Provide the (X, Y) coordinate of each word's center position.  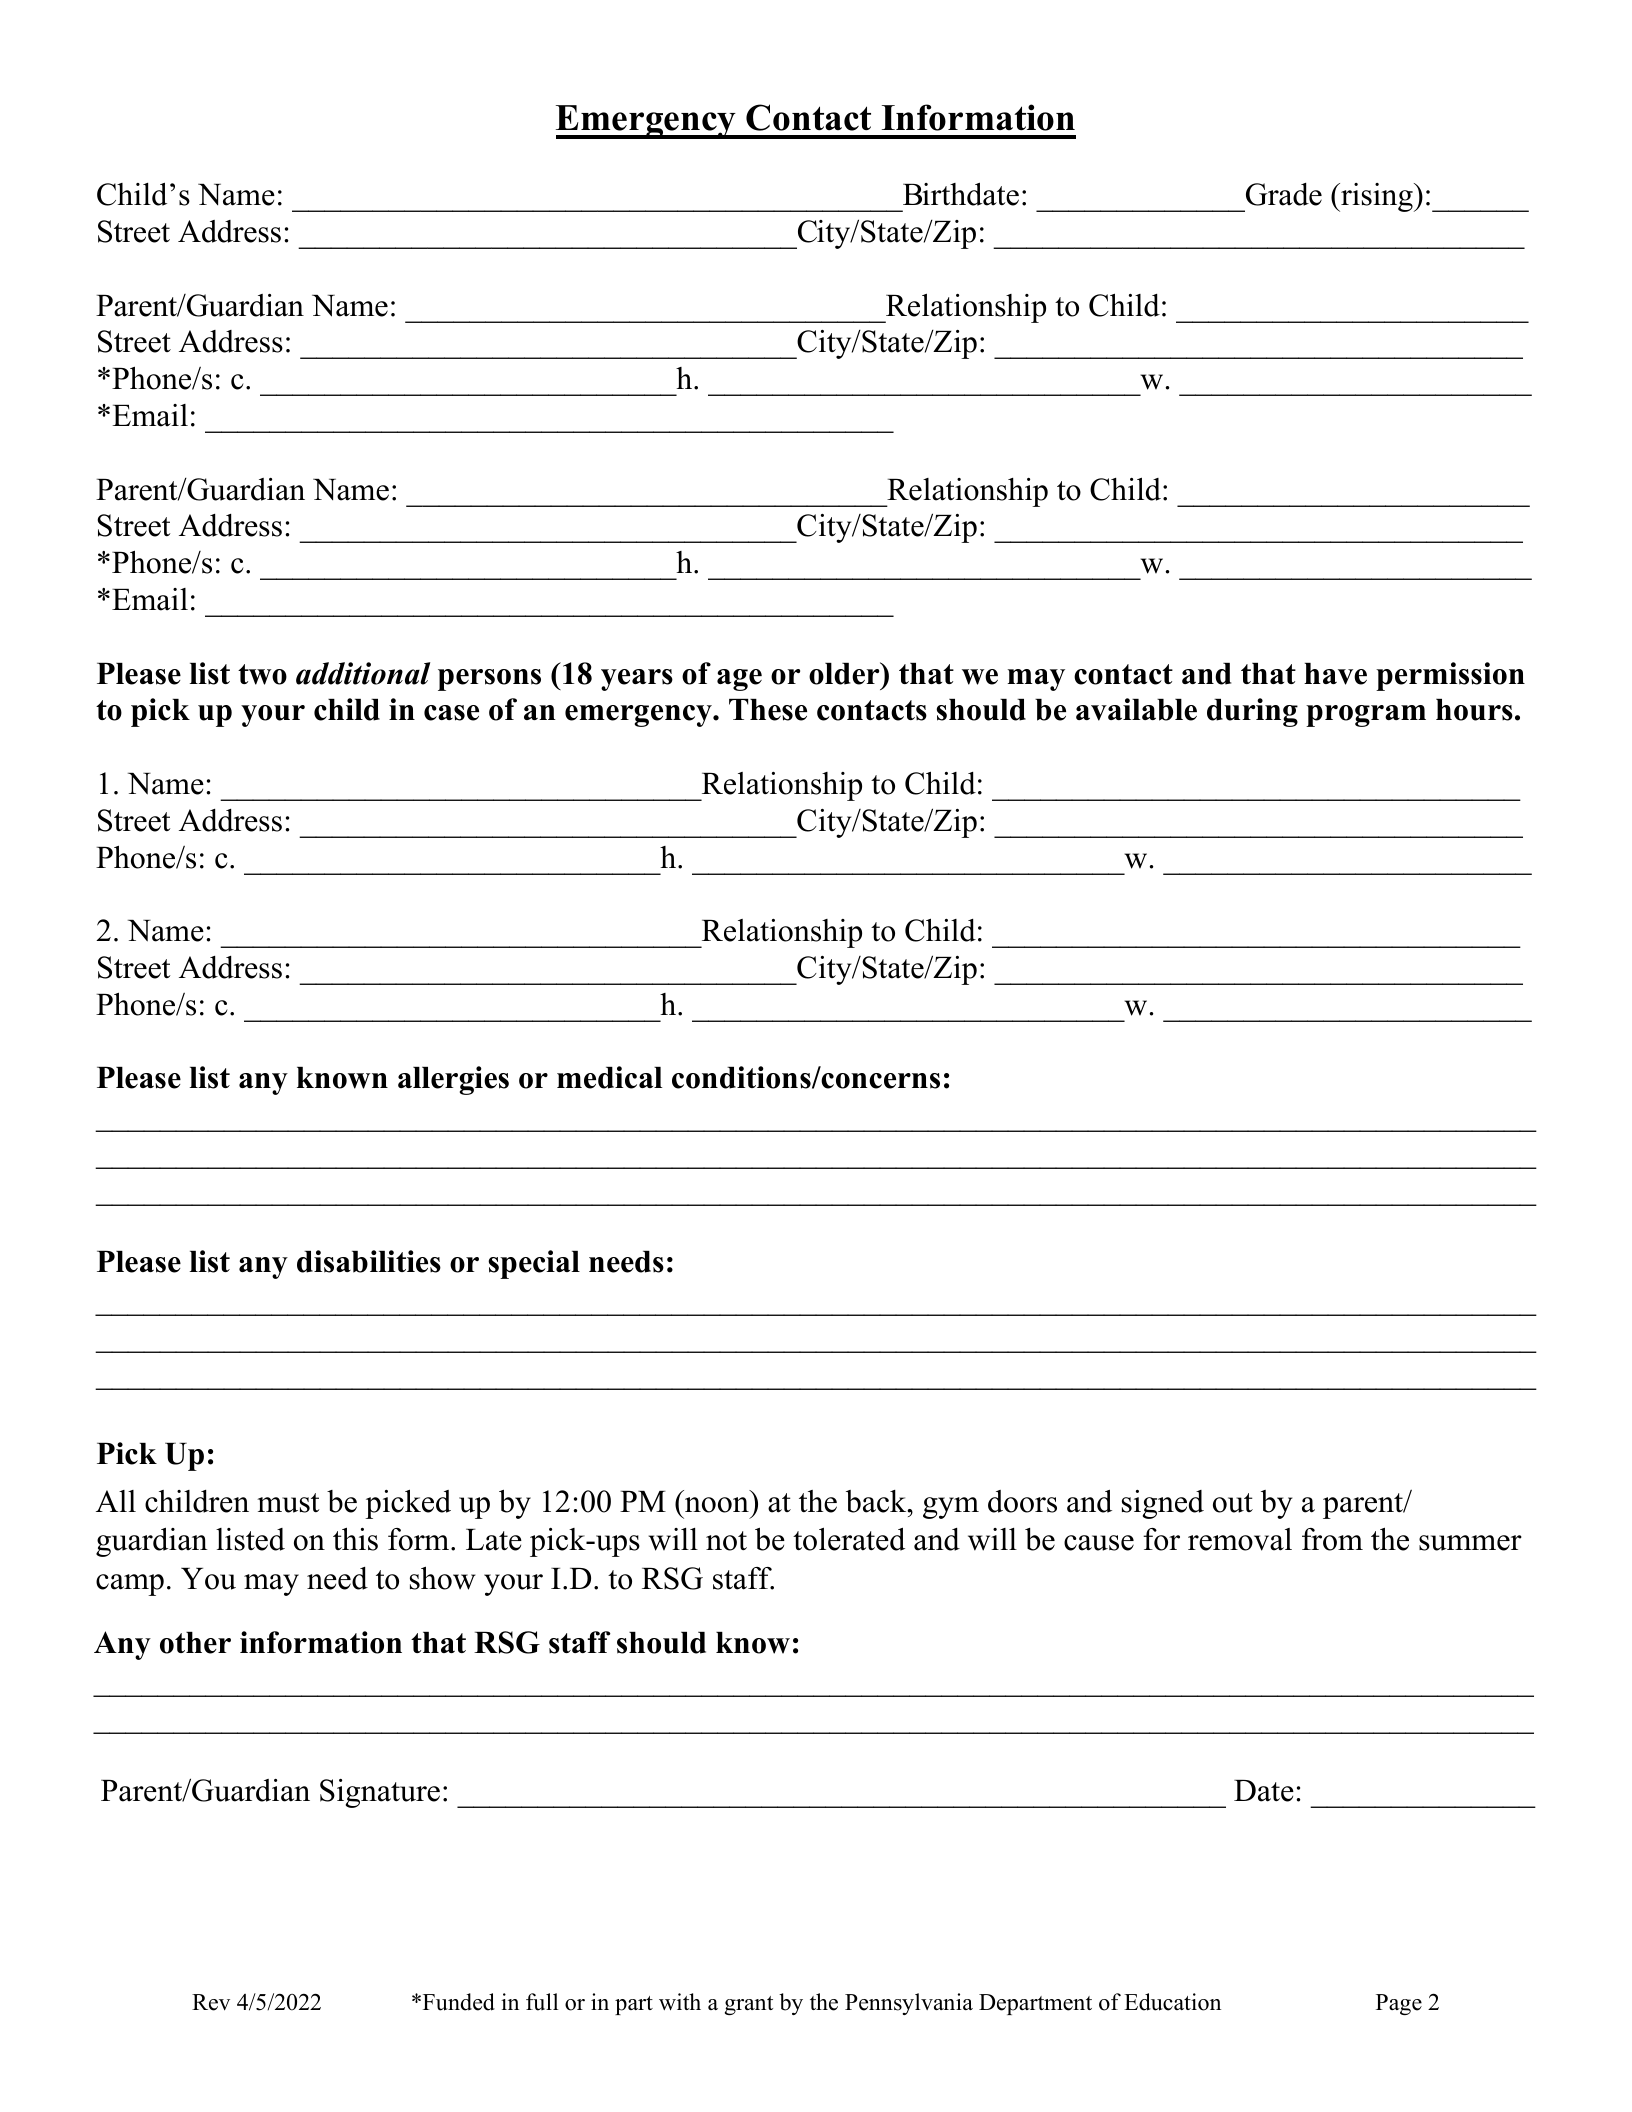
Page (1399, 2004)
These (768, 710)
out (1233, 1503)
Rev (211, 2002)
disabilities (369, 1261)
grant (749, 2005)
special (534, 1264)
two (262, 674)
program (1366, 716)
